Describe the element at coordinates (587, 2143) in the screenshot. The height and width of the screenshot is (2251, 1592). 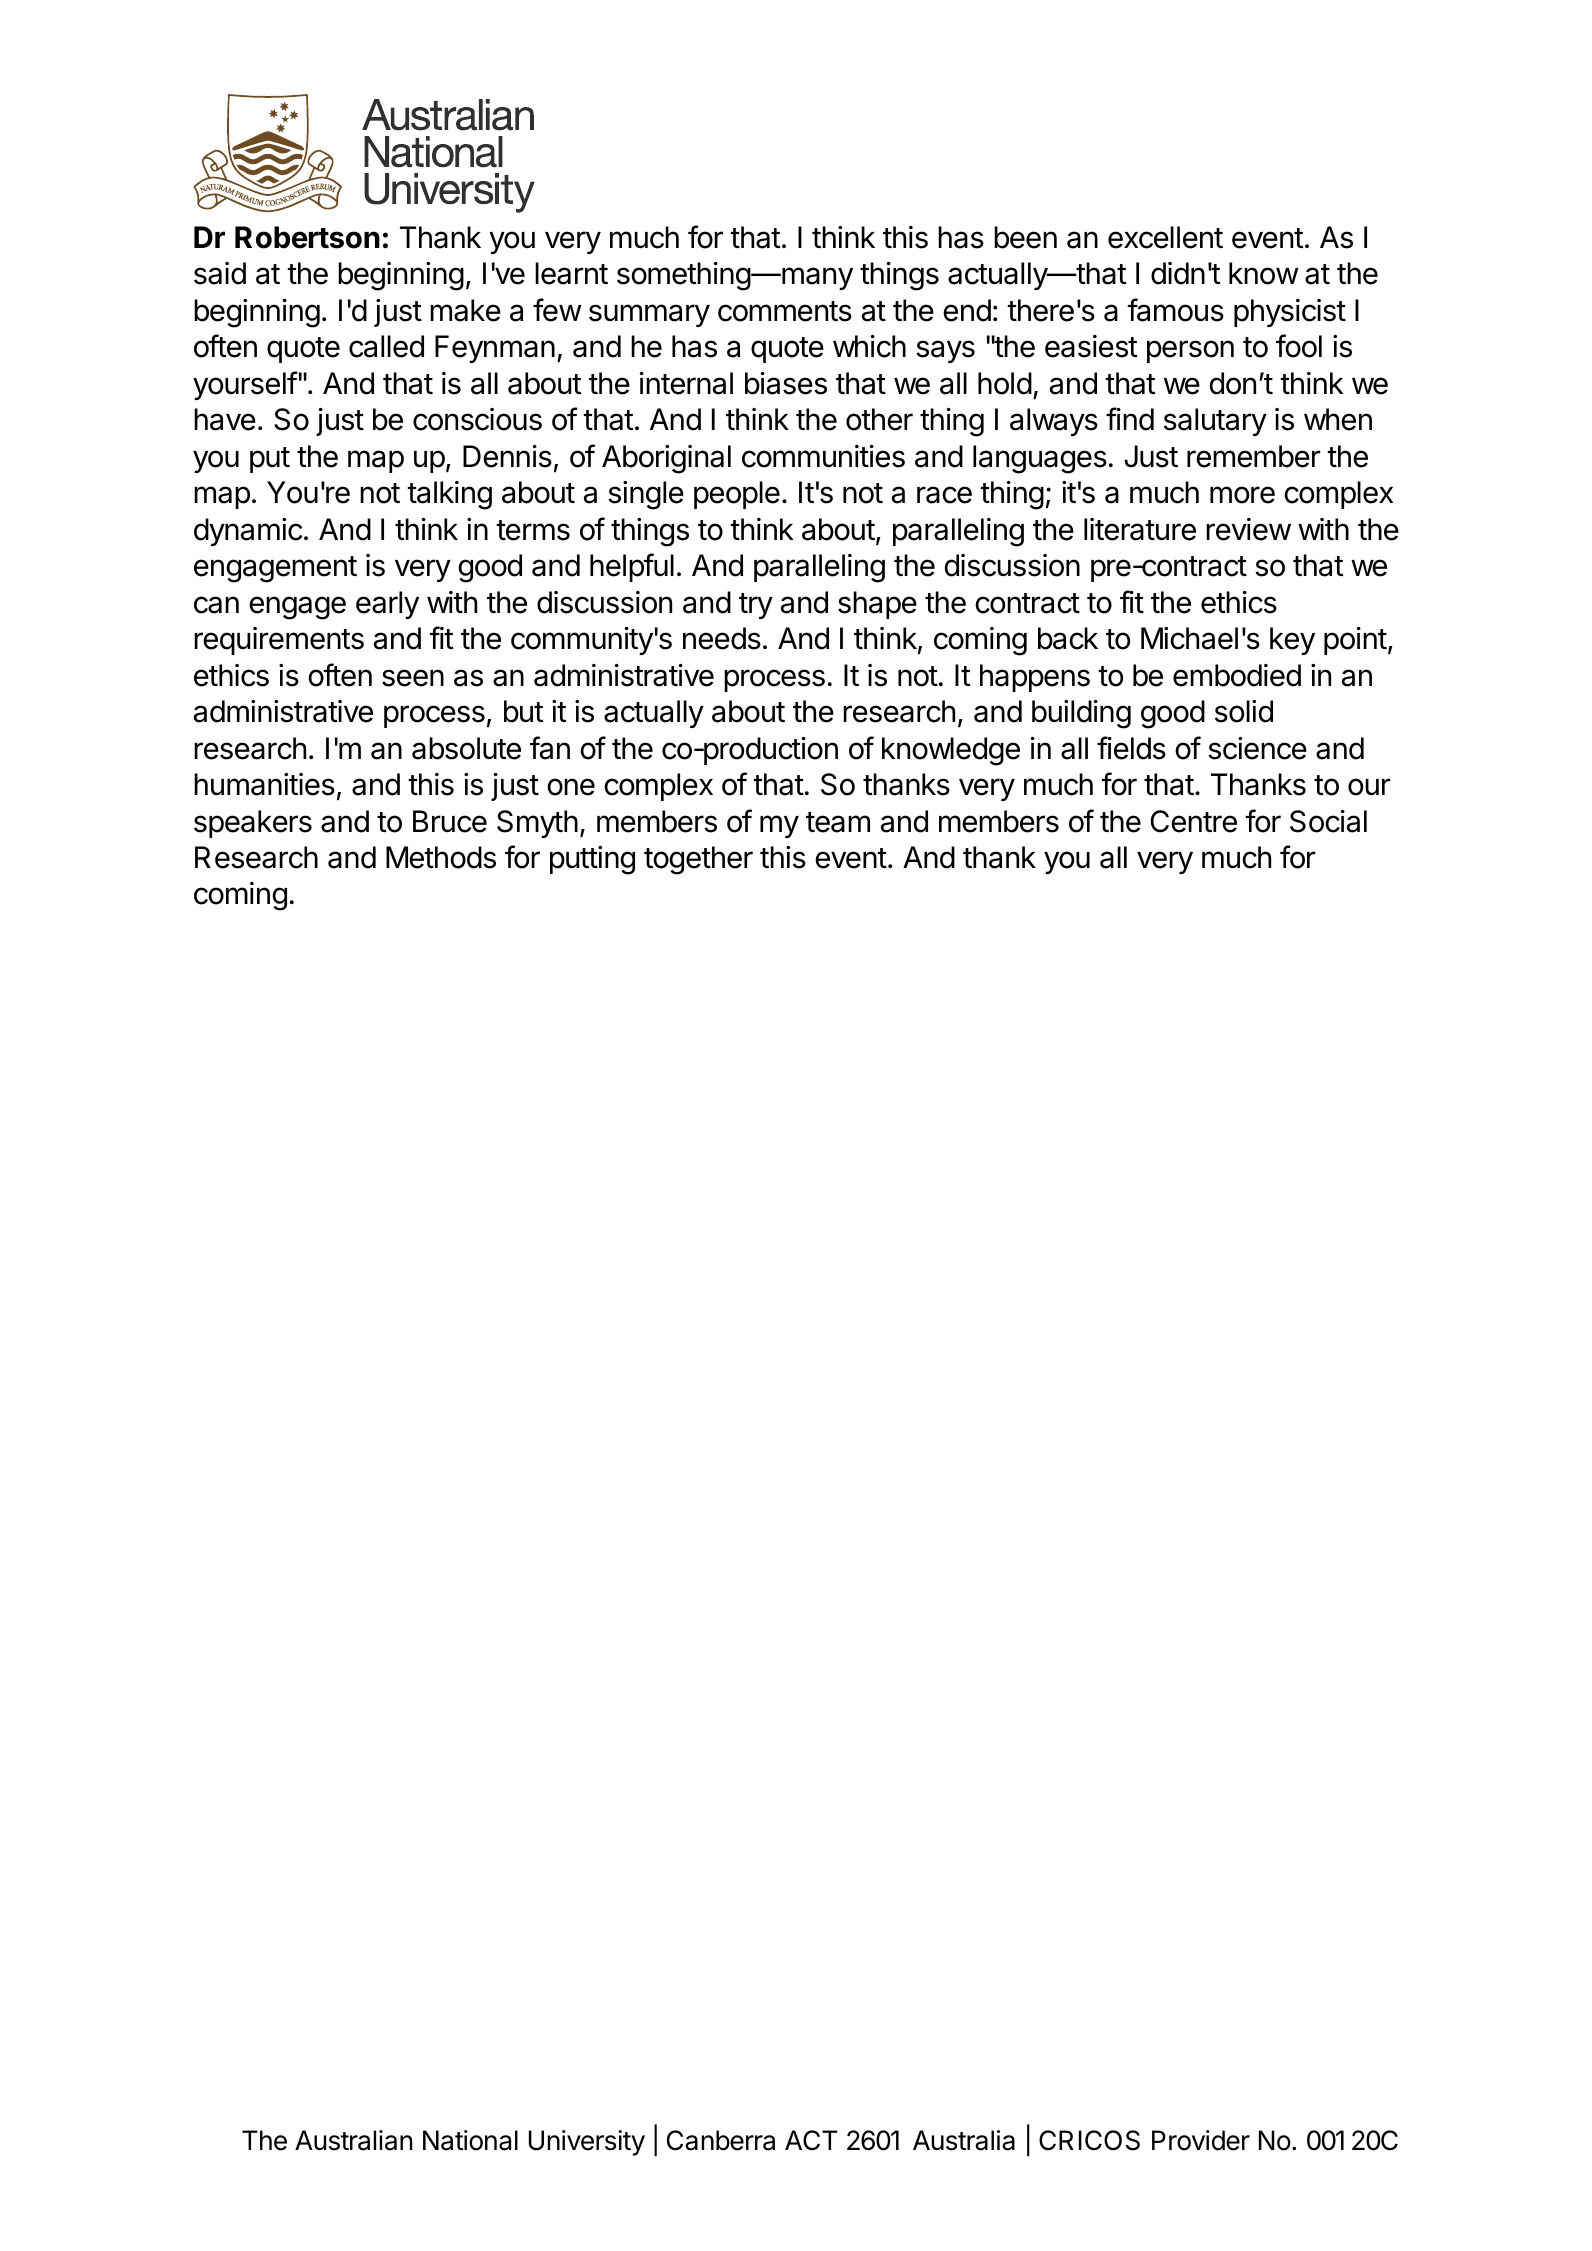
I see `University` at that location.
